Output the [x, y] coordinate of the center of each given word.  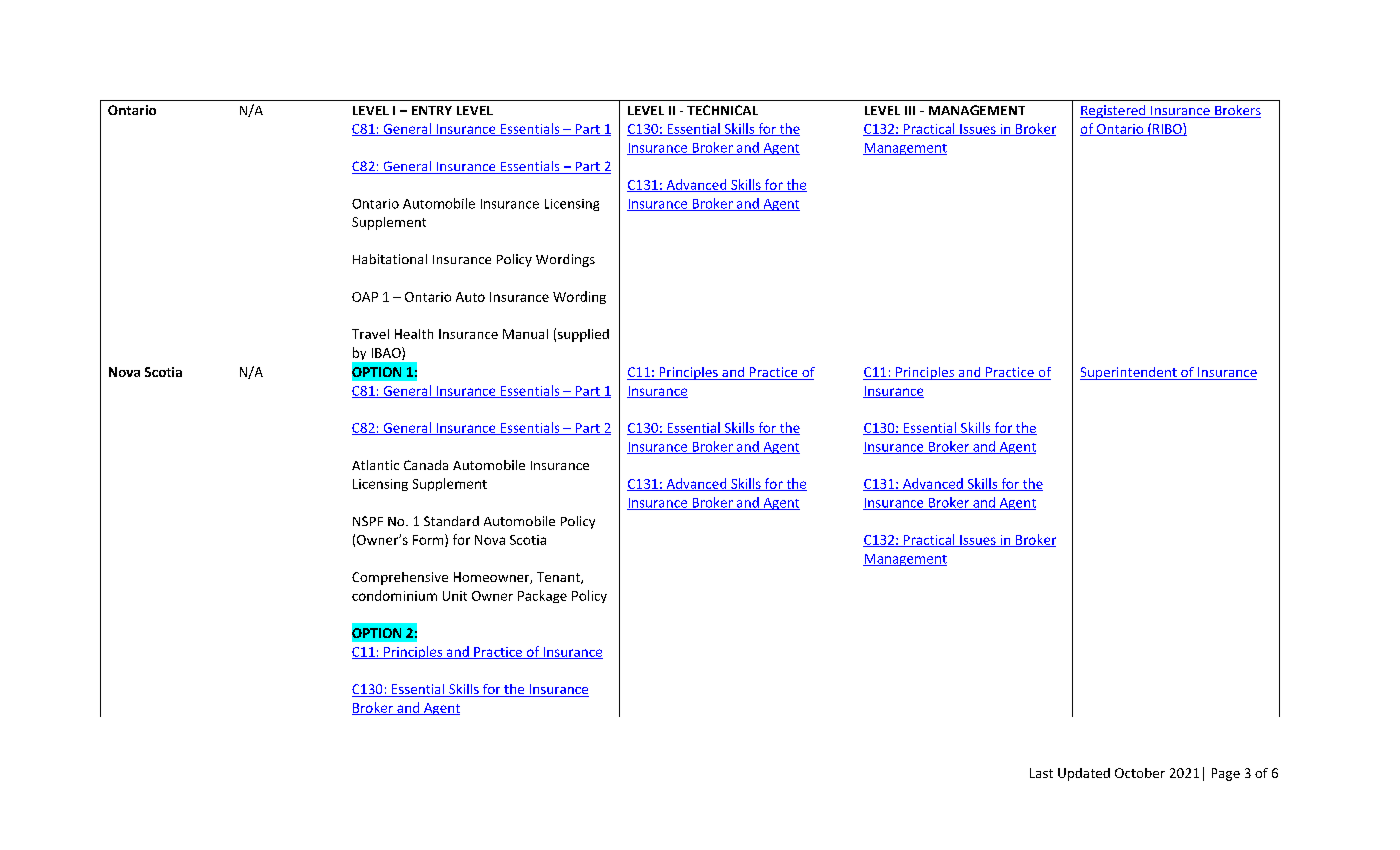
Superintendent [1129, 373]
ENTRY [432, 110]
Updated [1084, 774]
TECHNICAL [722, 110]
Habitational [390, 259]
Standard [451, 521]
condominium [394, 595]
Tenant [559, 578]
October [1140, 773]
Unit [455, 596]
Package [542, 596]
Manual [525, 334]
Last [1041, 773]
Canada [426, 465]
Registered [1114, 111]
